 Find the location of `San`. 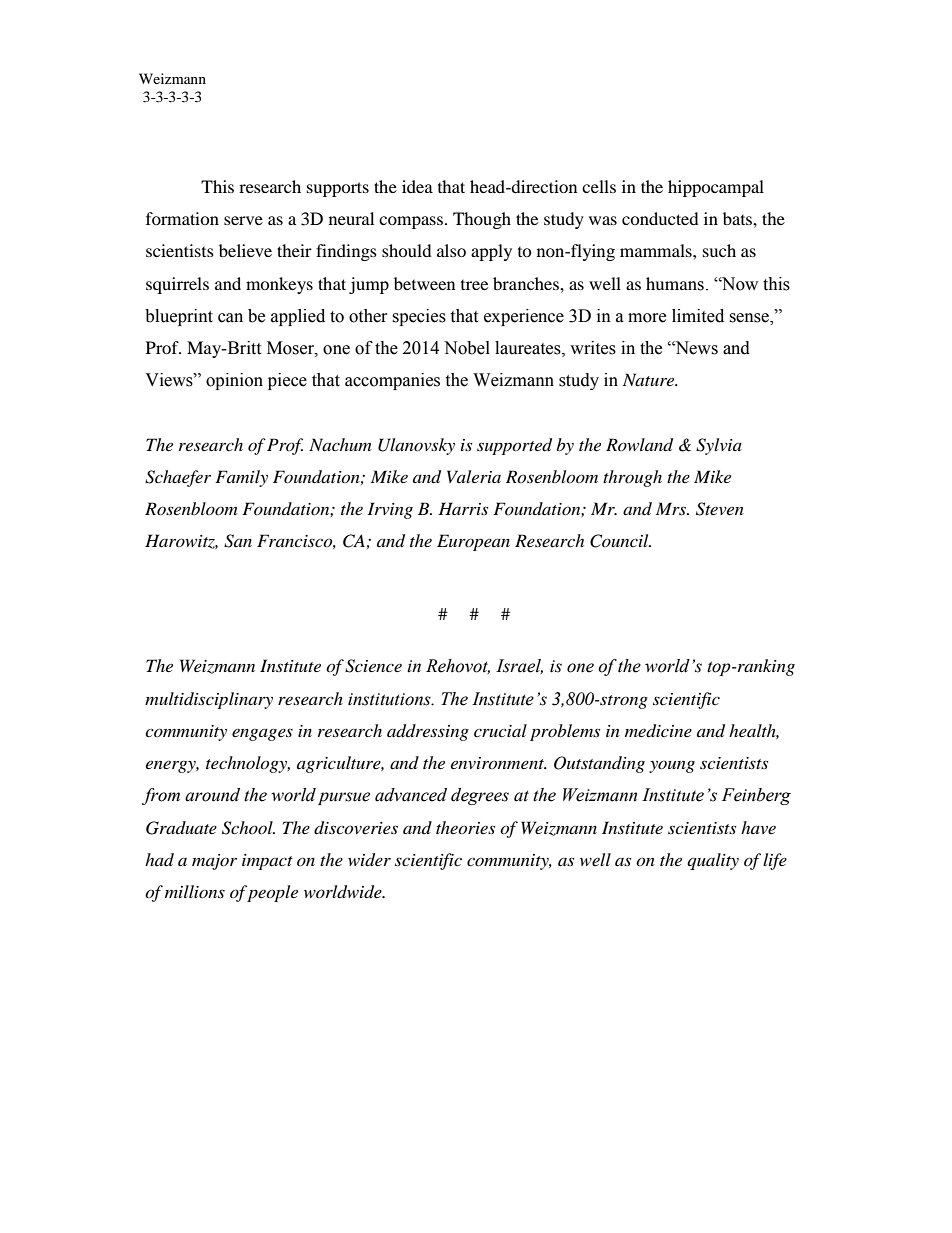

San is located at coordinates (238, 541).
